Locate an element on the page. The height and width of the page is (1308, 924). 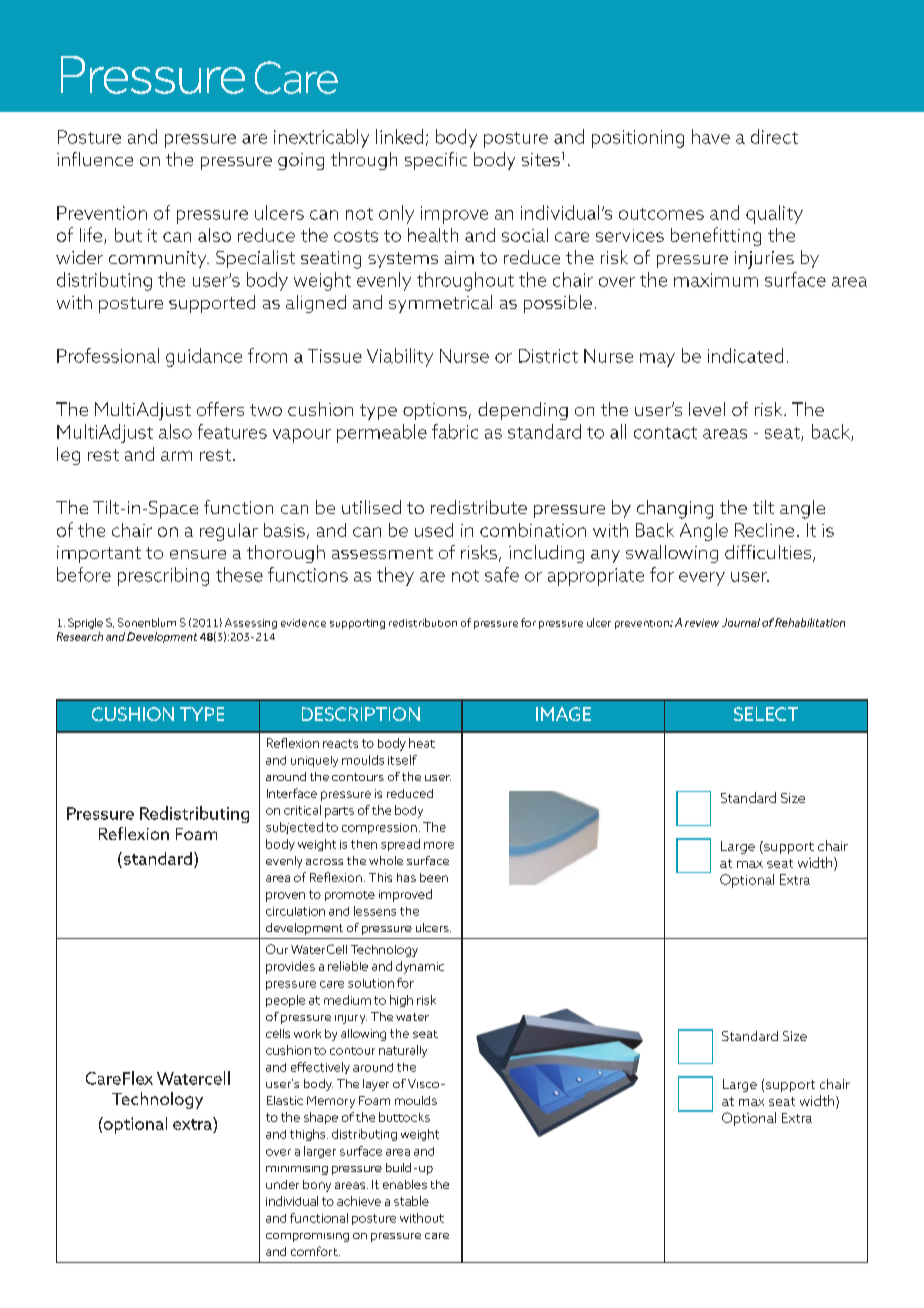
stable is located at coordinates (411, 1201).
